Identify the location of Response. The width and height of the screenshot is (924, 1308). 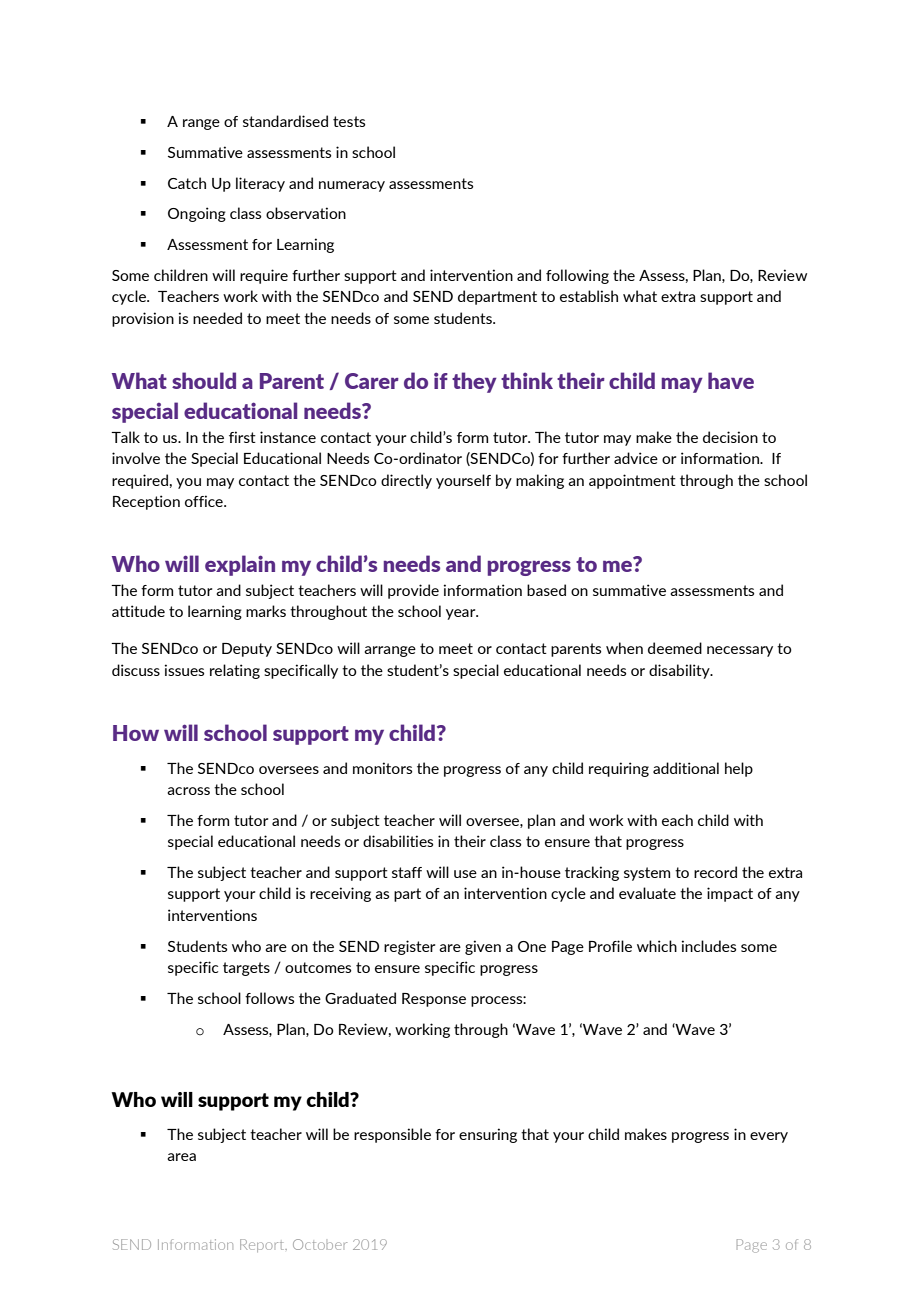
(434, 1000).
